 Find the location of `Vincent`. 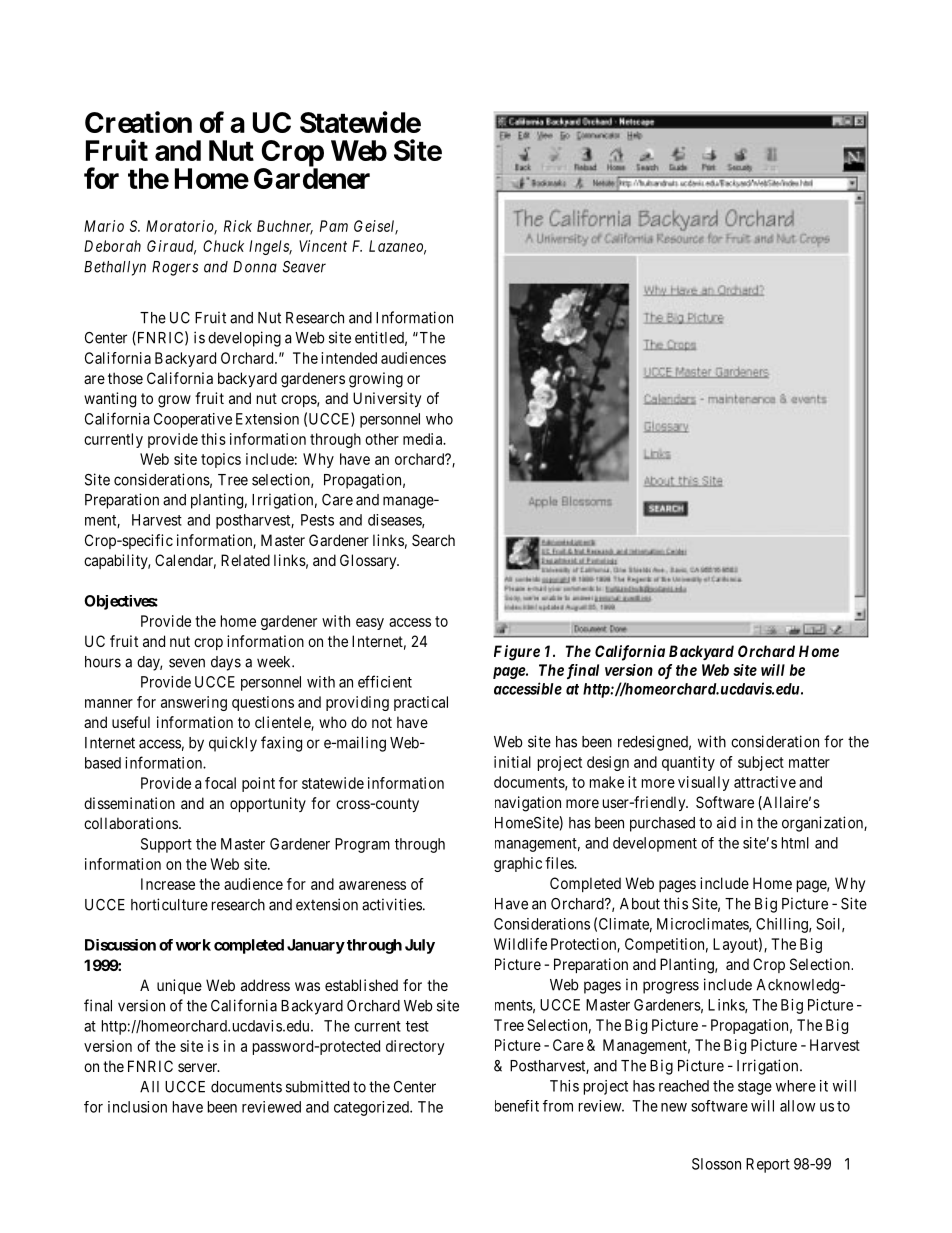

Vincent is located at coordinates (323, 246).
